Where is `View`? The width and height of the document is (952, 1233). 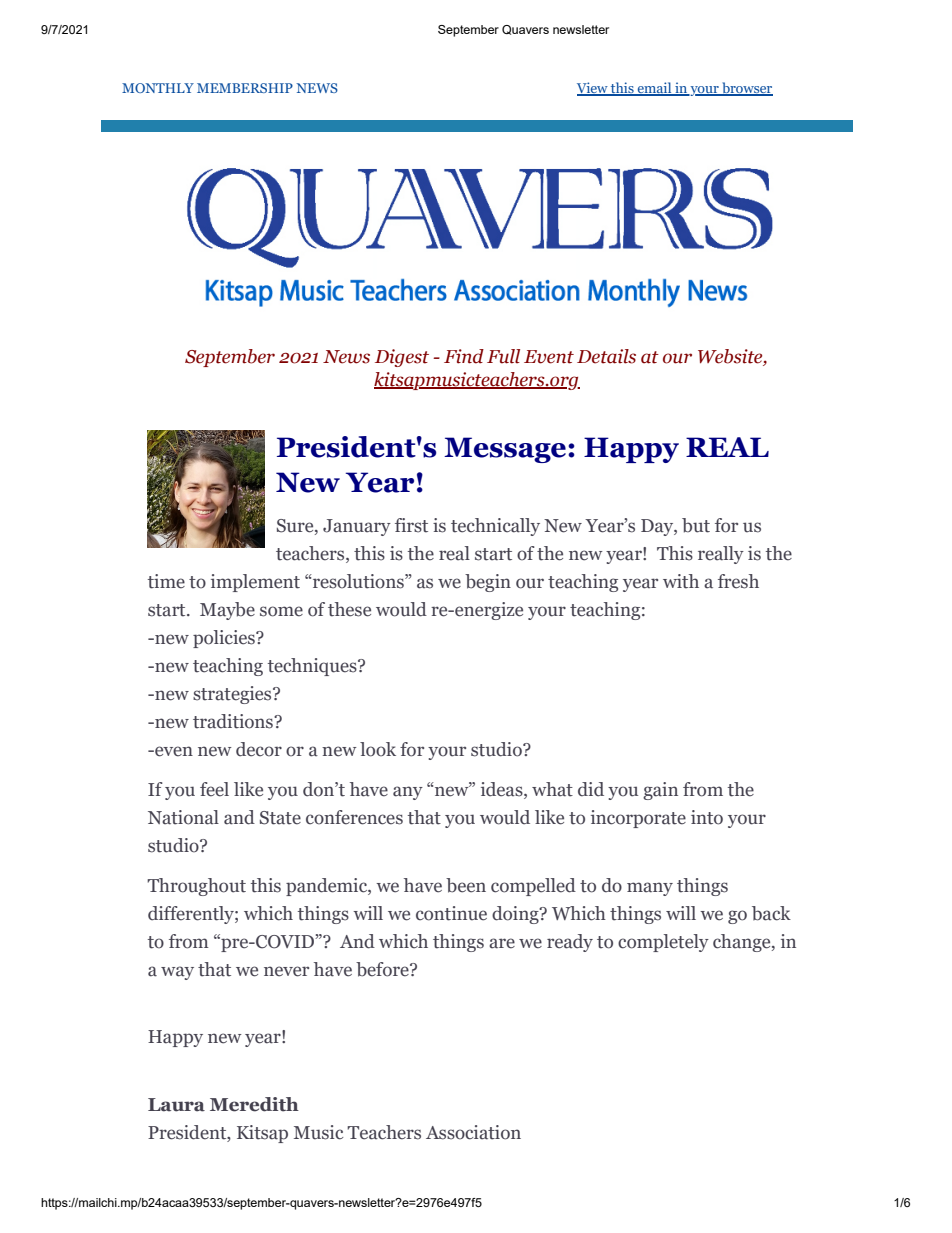 View is located at coordinates (593, 89).
